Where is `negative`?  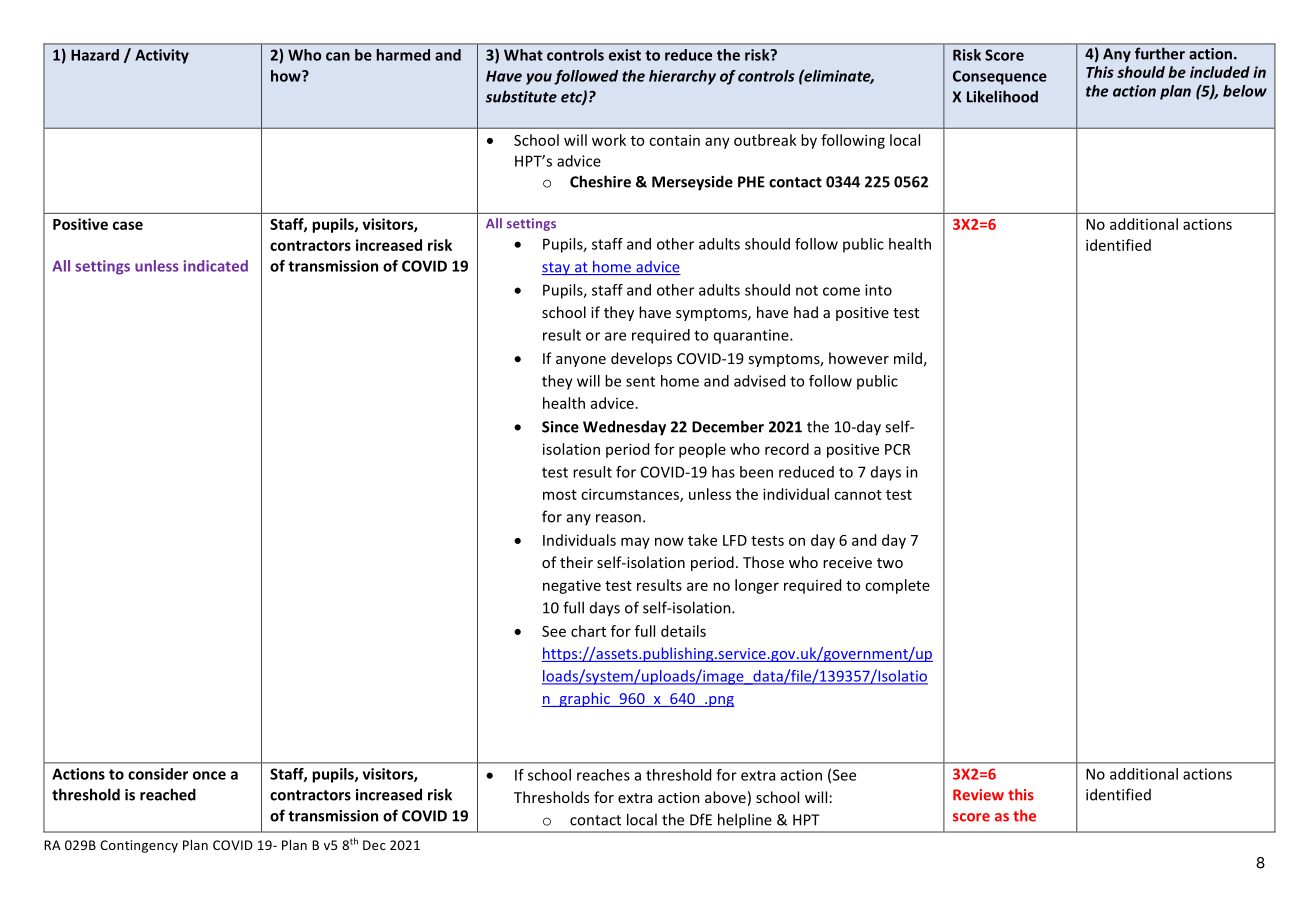 negative is located at coordinates (572, 586).
